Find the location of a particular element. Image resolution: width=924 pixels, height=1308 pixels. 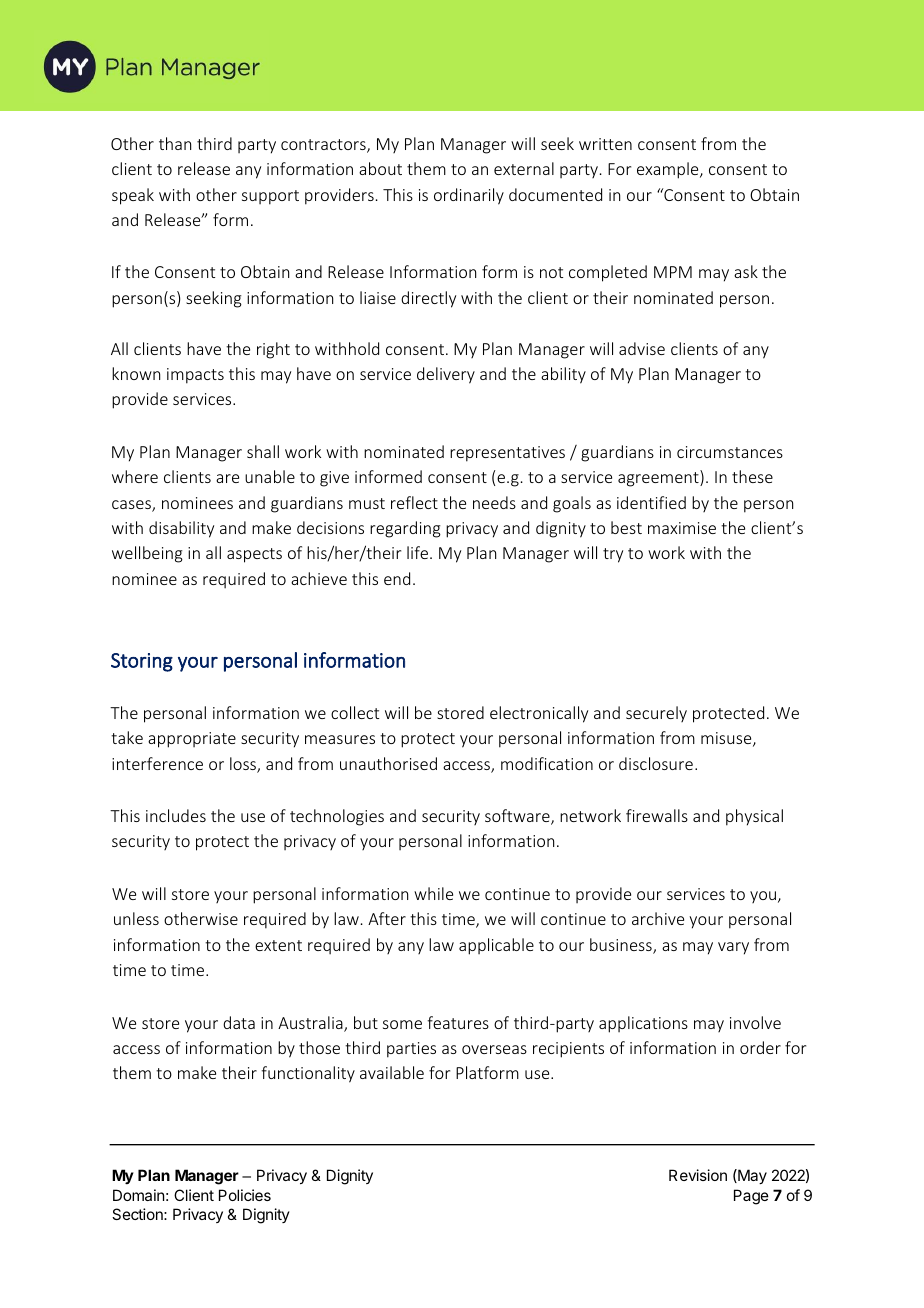

vary is located at coordinates (733, 948).
